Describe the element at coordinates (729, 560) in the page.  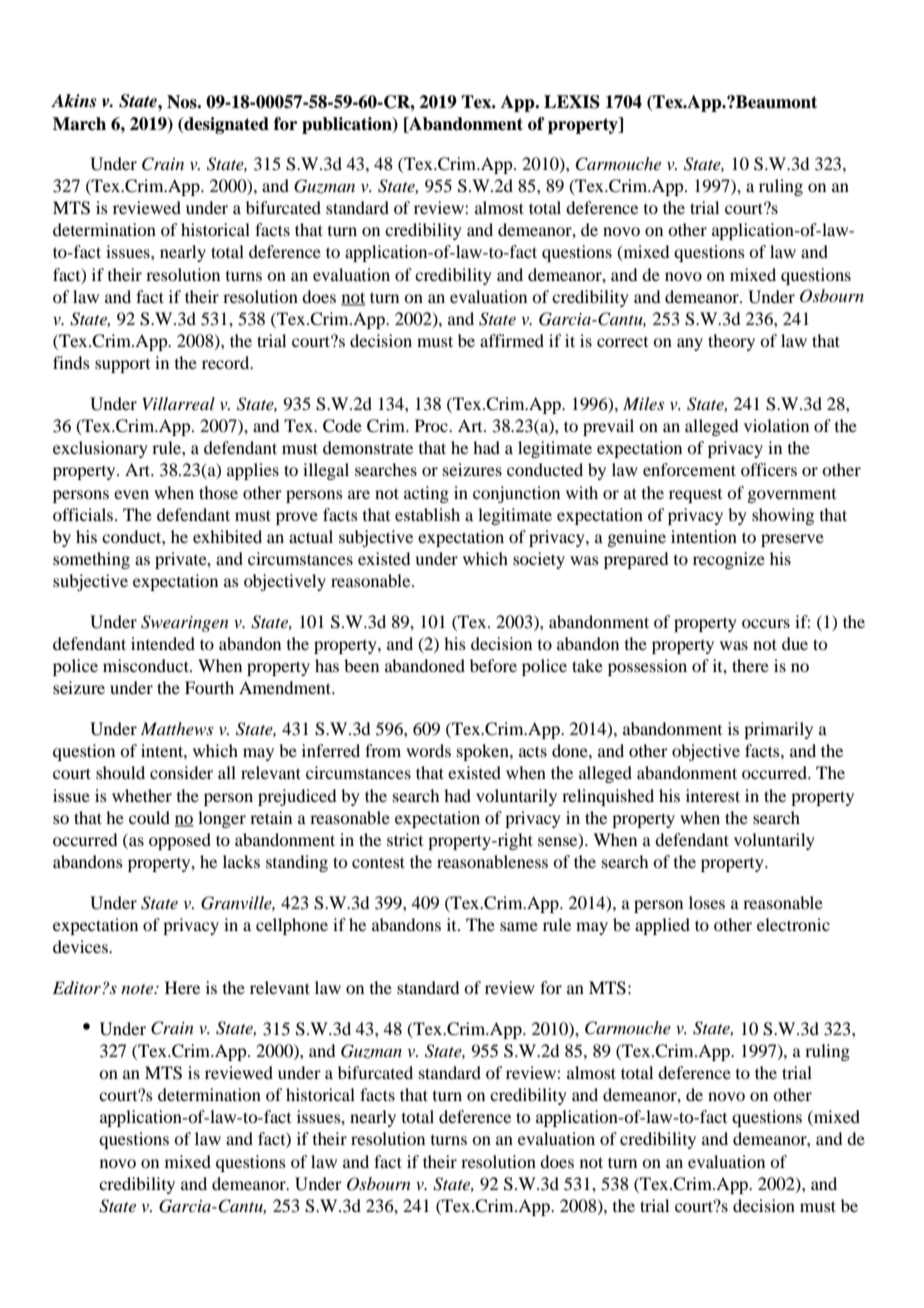
I see `recognize` at that location.
